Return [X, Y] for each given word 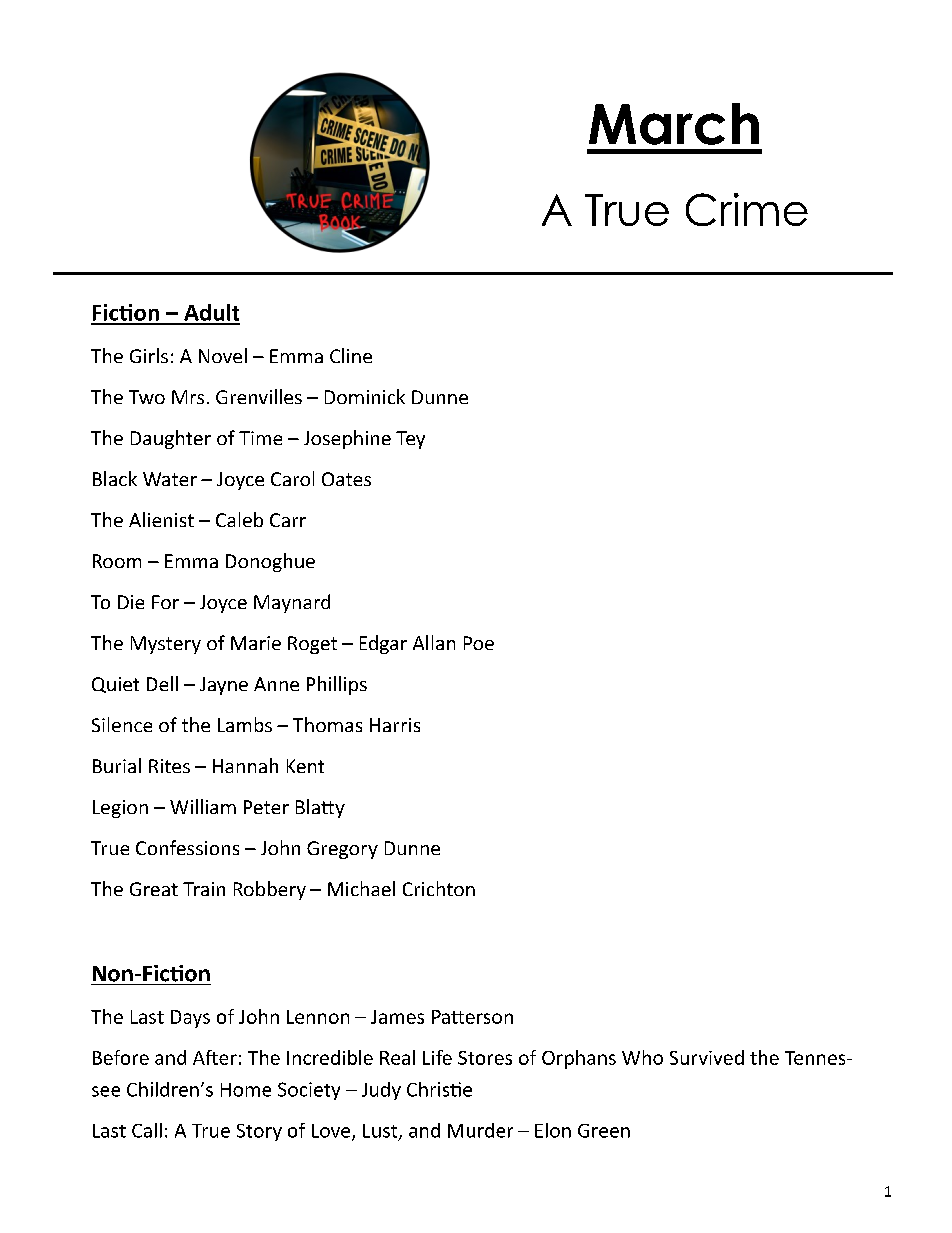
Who [642, 1057]
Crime [747, 209]
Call [147, 1130]
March [674, 124]
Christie [439, 1089]
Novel [223, 355]
